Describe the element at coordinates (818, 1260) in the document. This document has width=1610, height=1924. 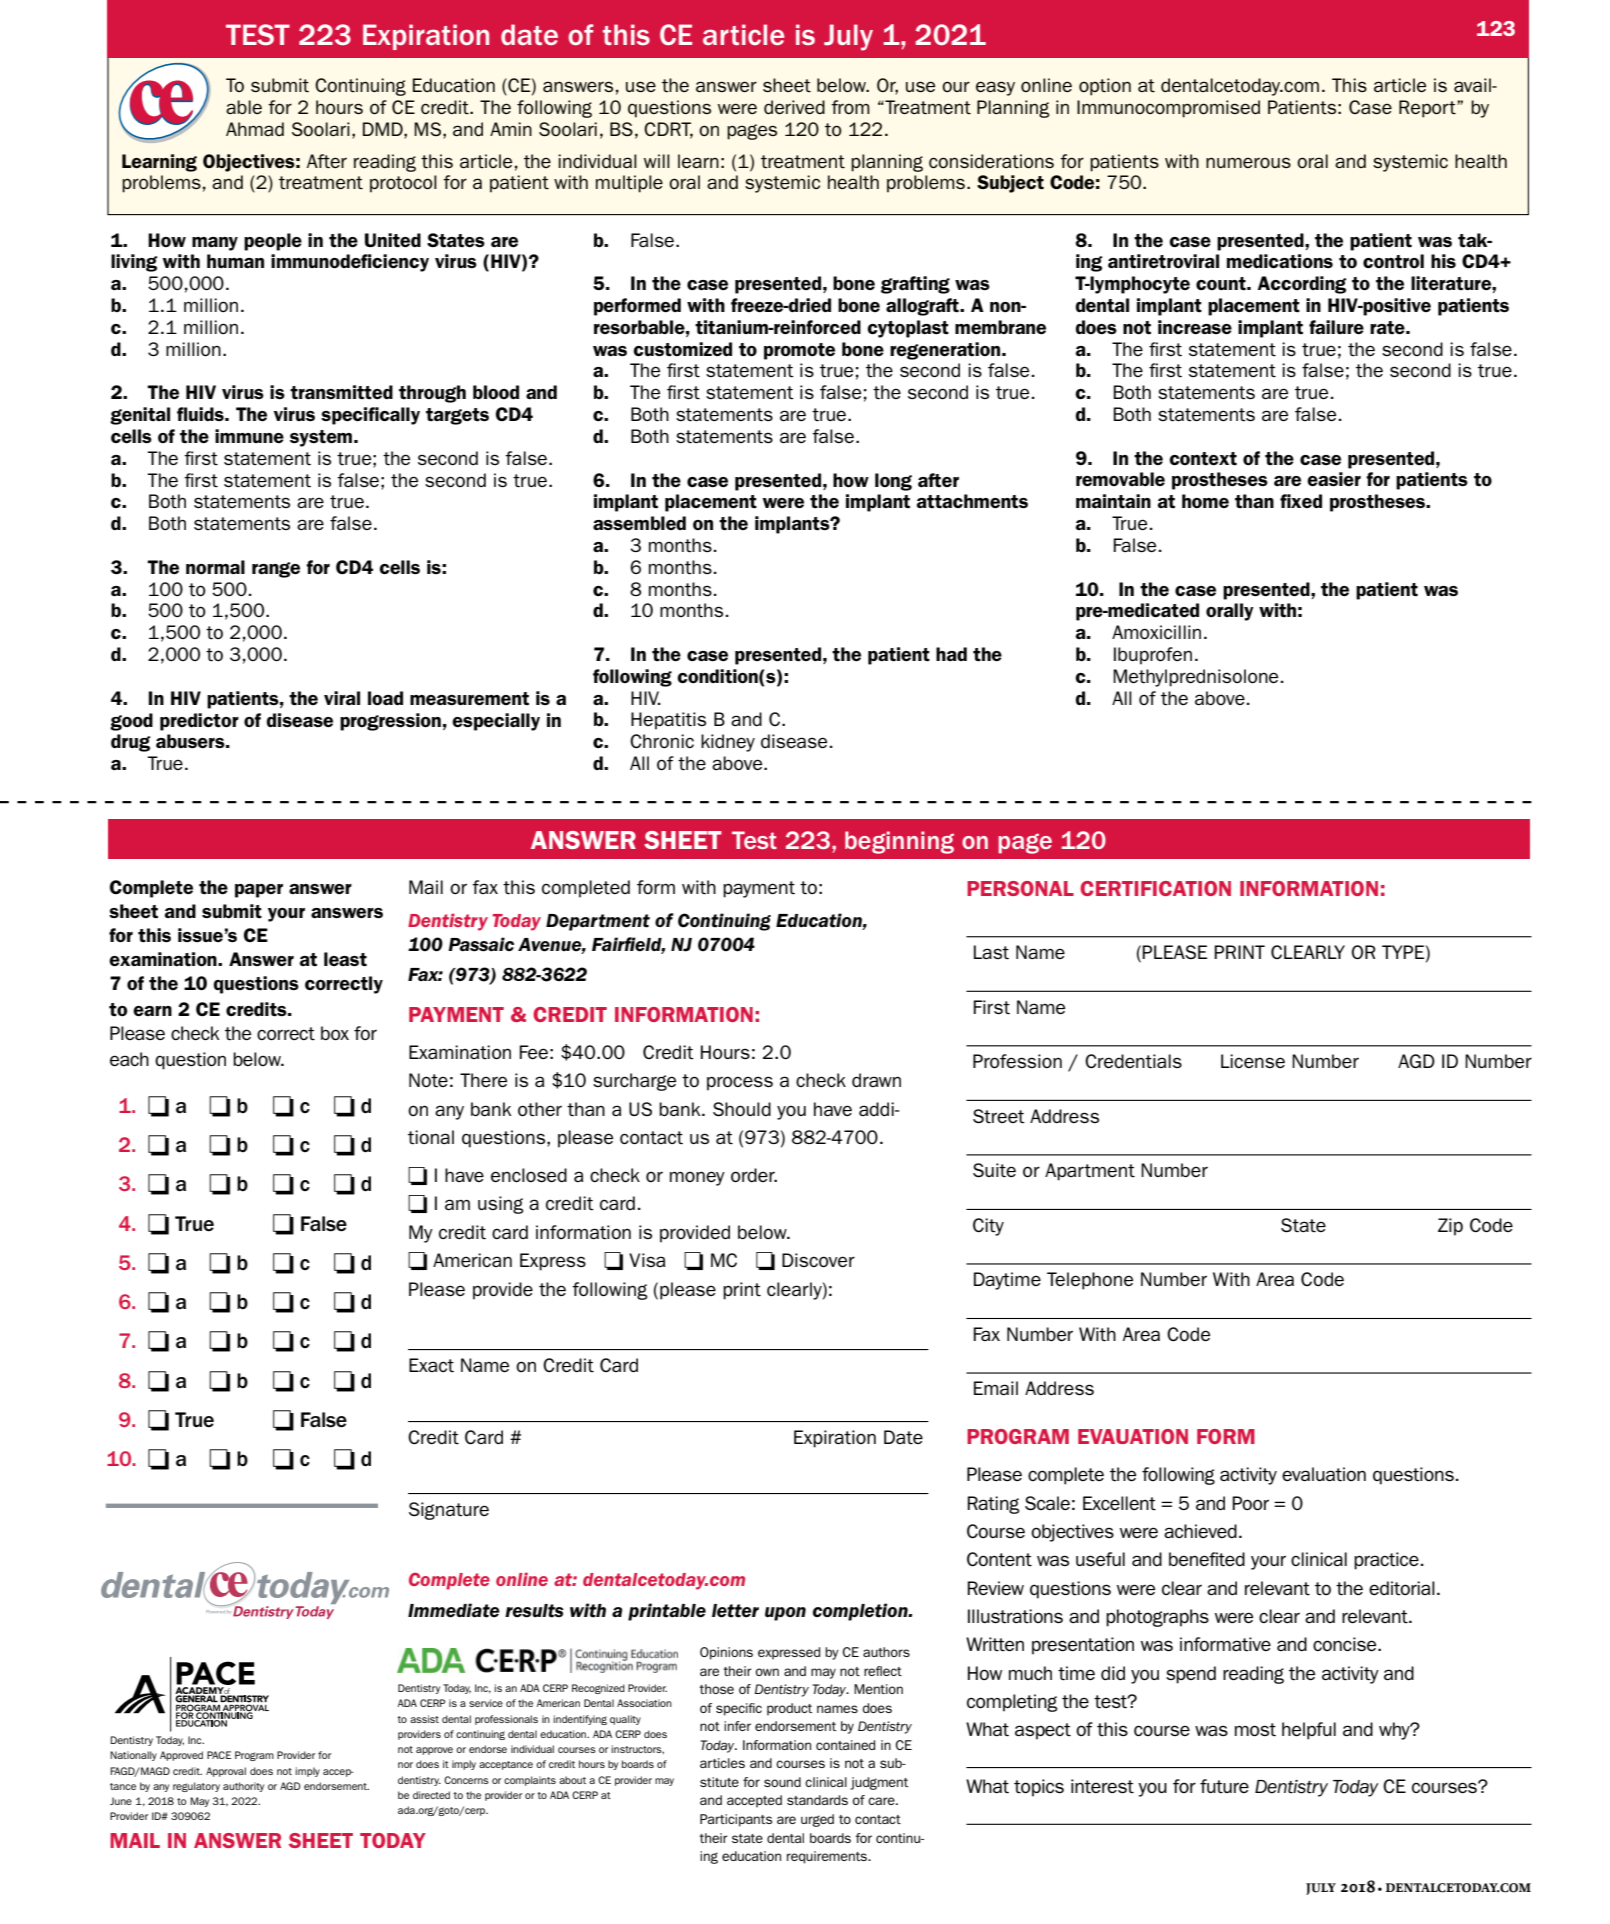
I see `Discover` at that location.
